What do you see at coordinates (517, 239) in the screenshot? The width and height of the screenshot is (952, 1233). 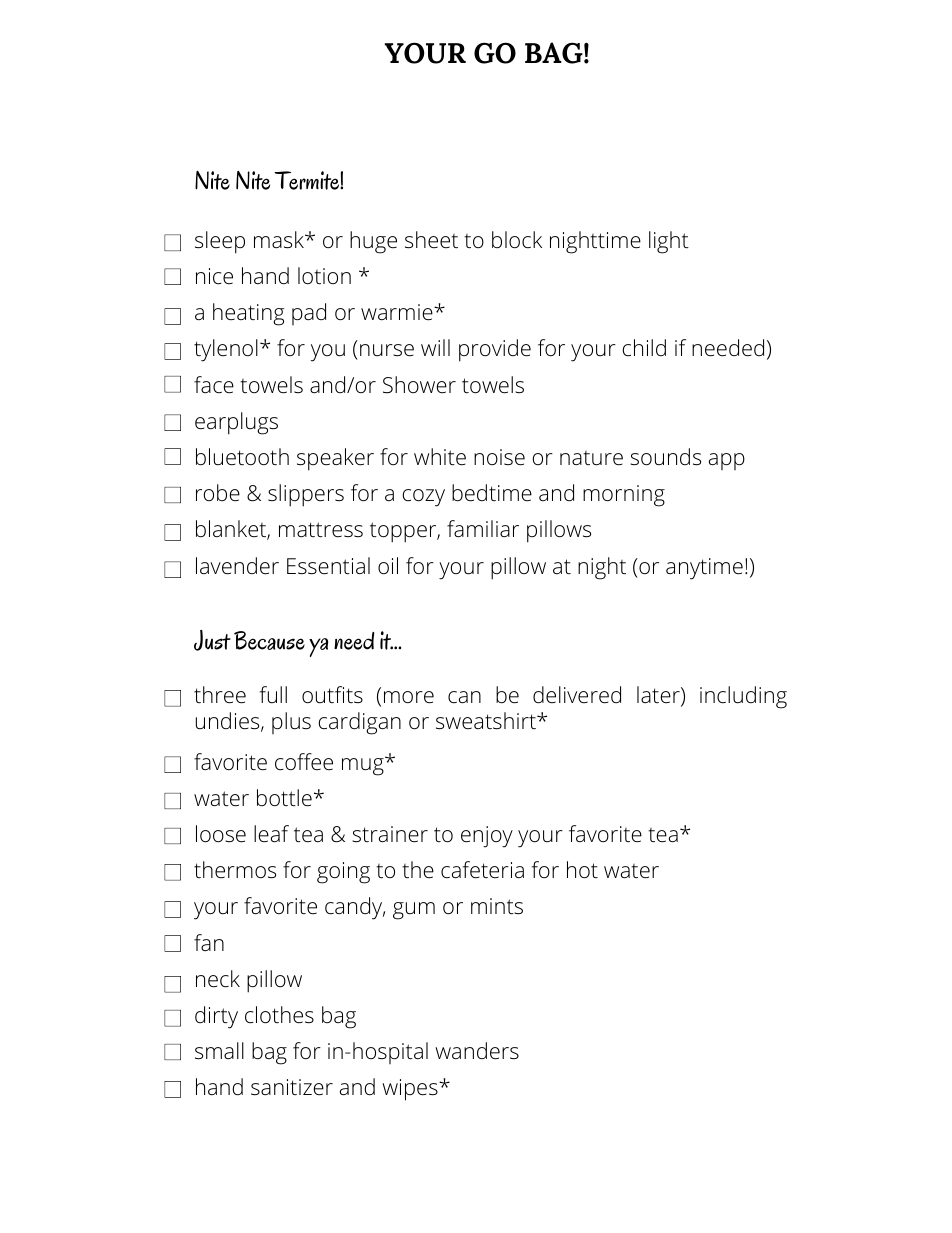 I see `block` at bounding box center [517, 239].
